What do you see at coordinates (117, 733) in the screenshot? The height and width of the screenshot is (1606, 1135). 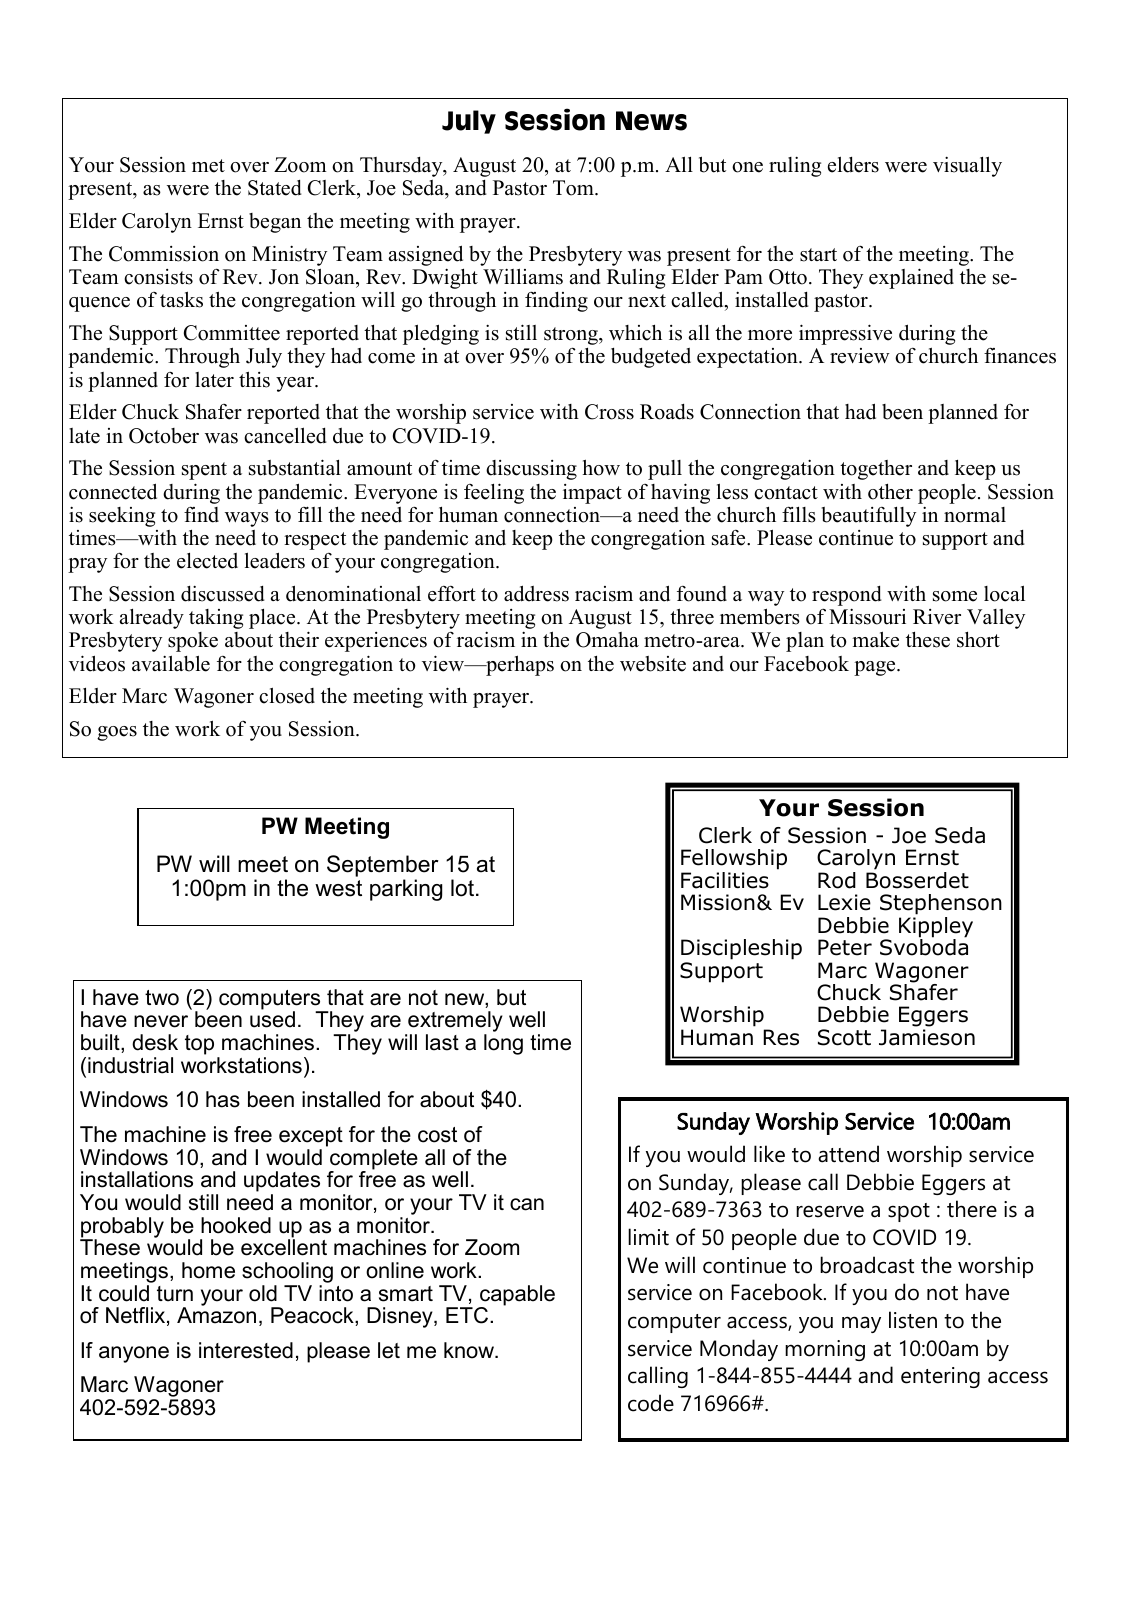 I see `goes` at bounding box center [117, 733].
